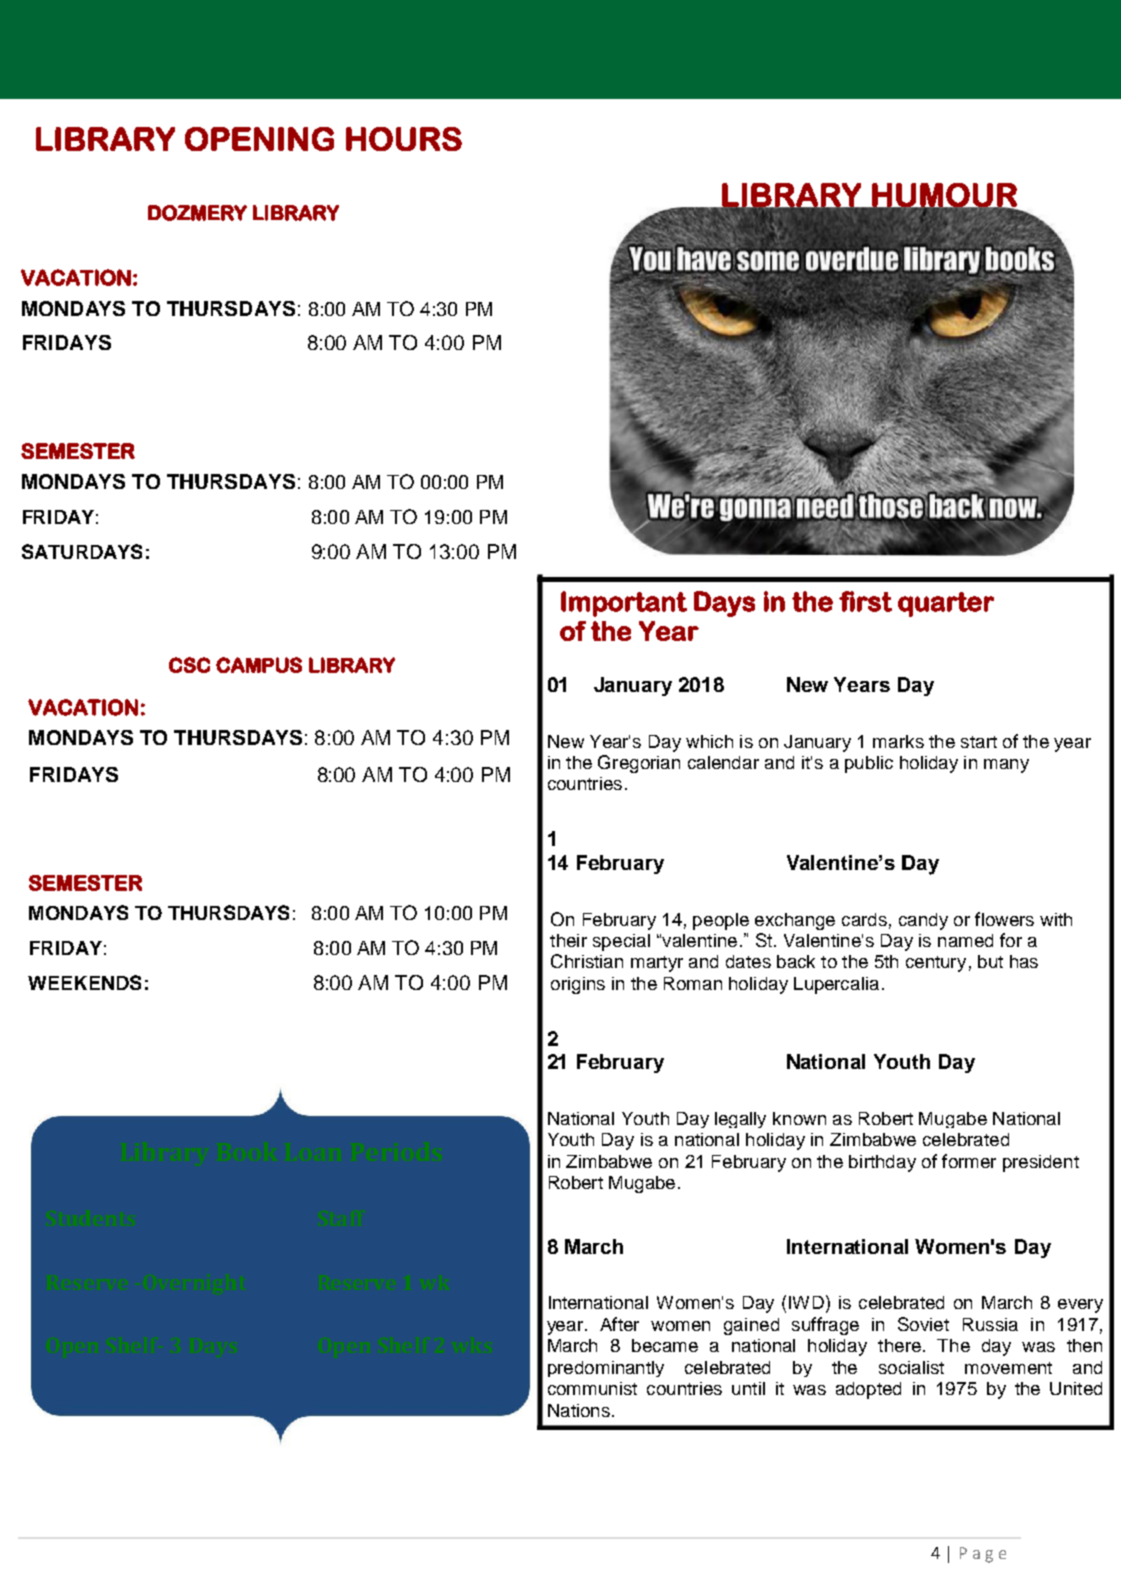 The width and height of the screenshot is (1121, 1586). What do you see at coordinates (1008, 1368) in the screenshot?
I see `movement` at bounding box center [1008, 1368].
